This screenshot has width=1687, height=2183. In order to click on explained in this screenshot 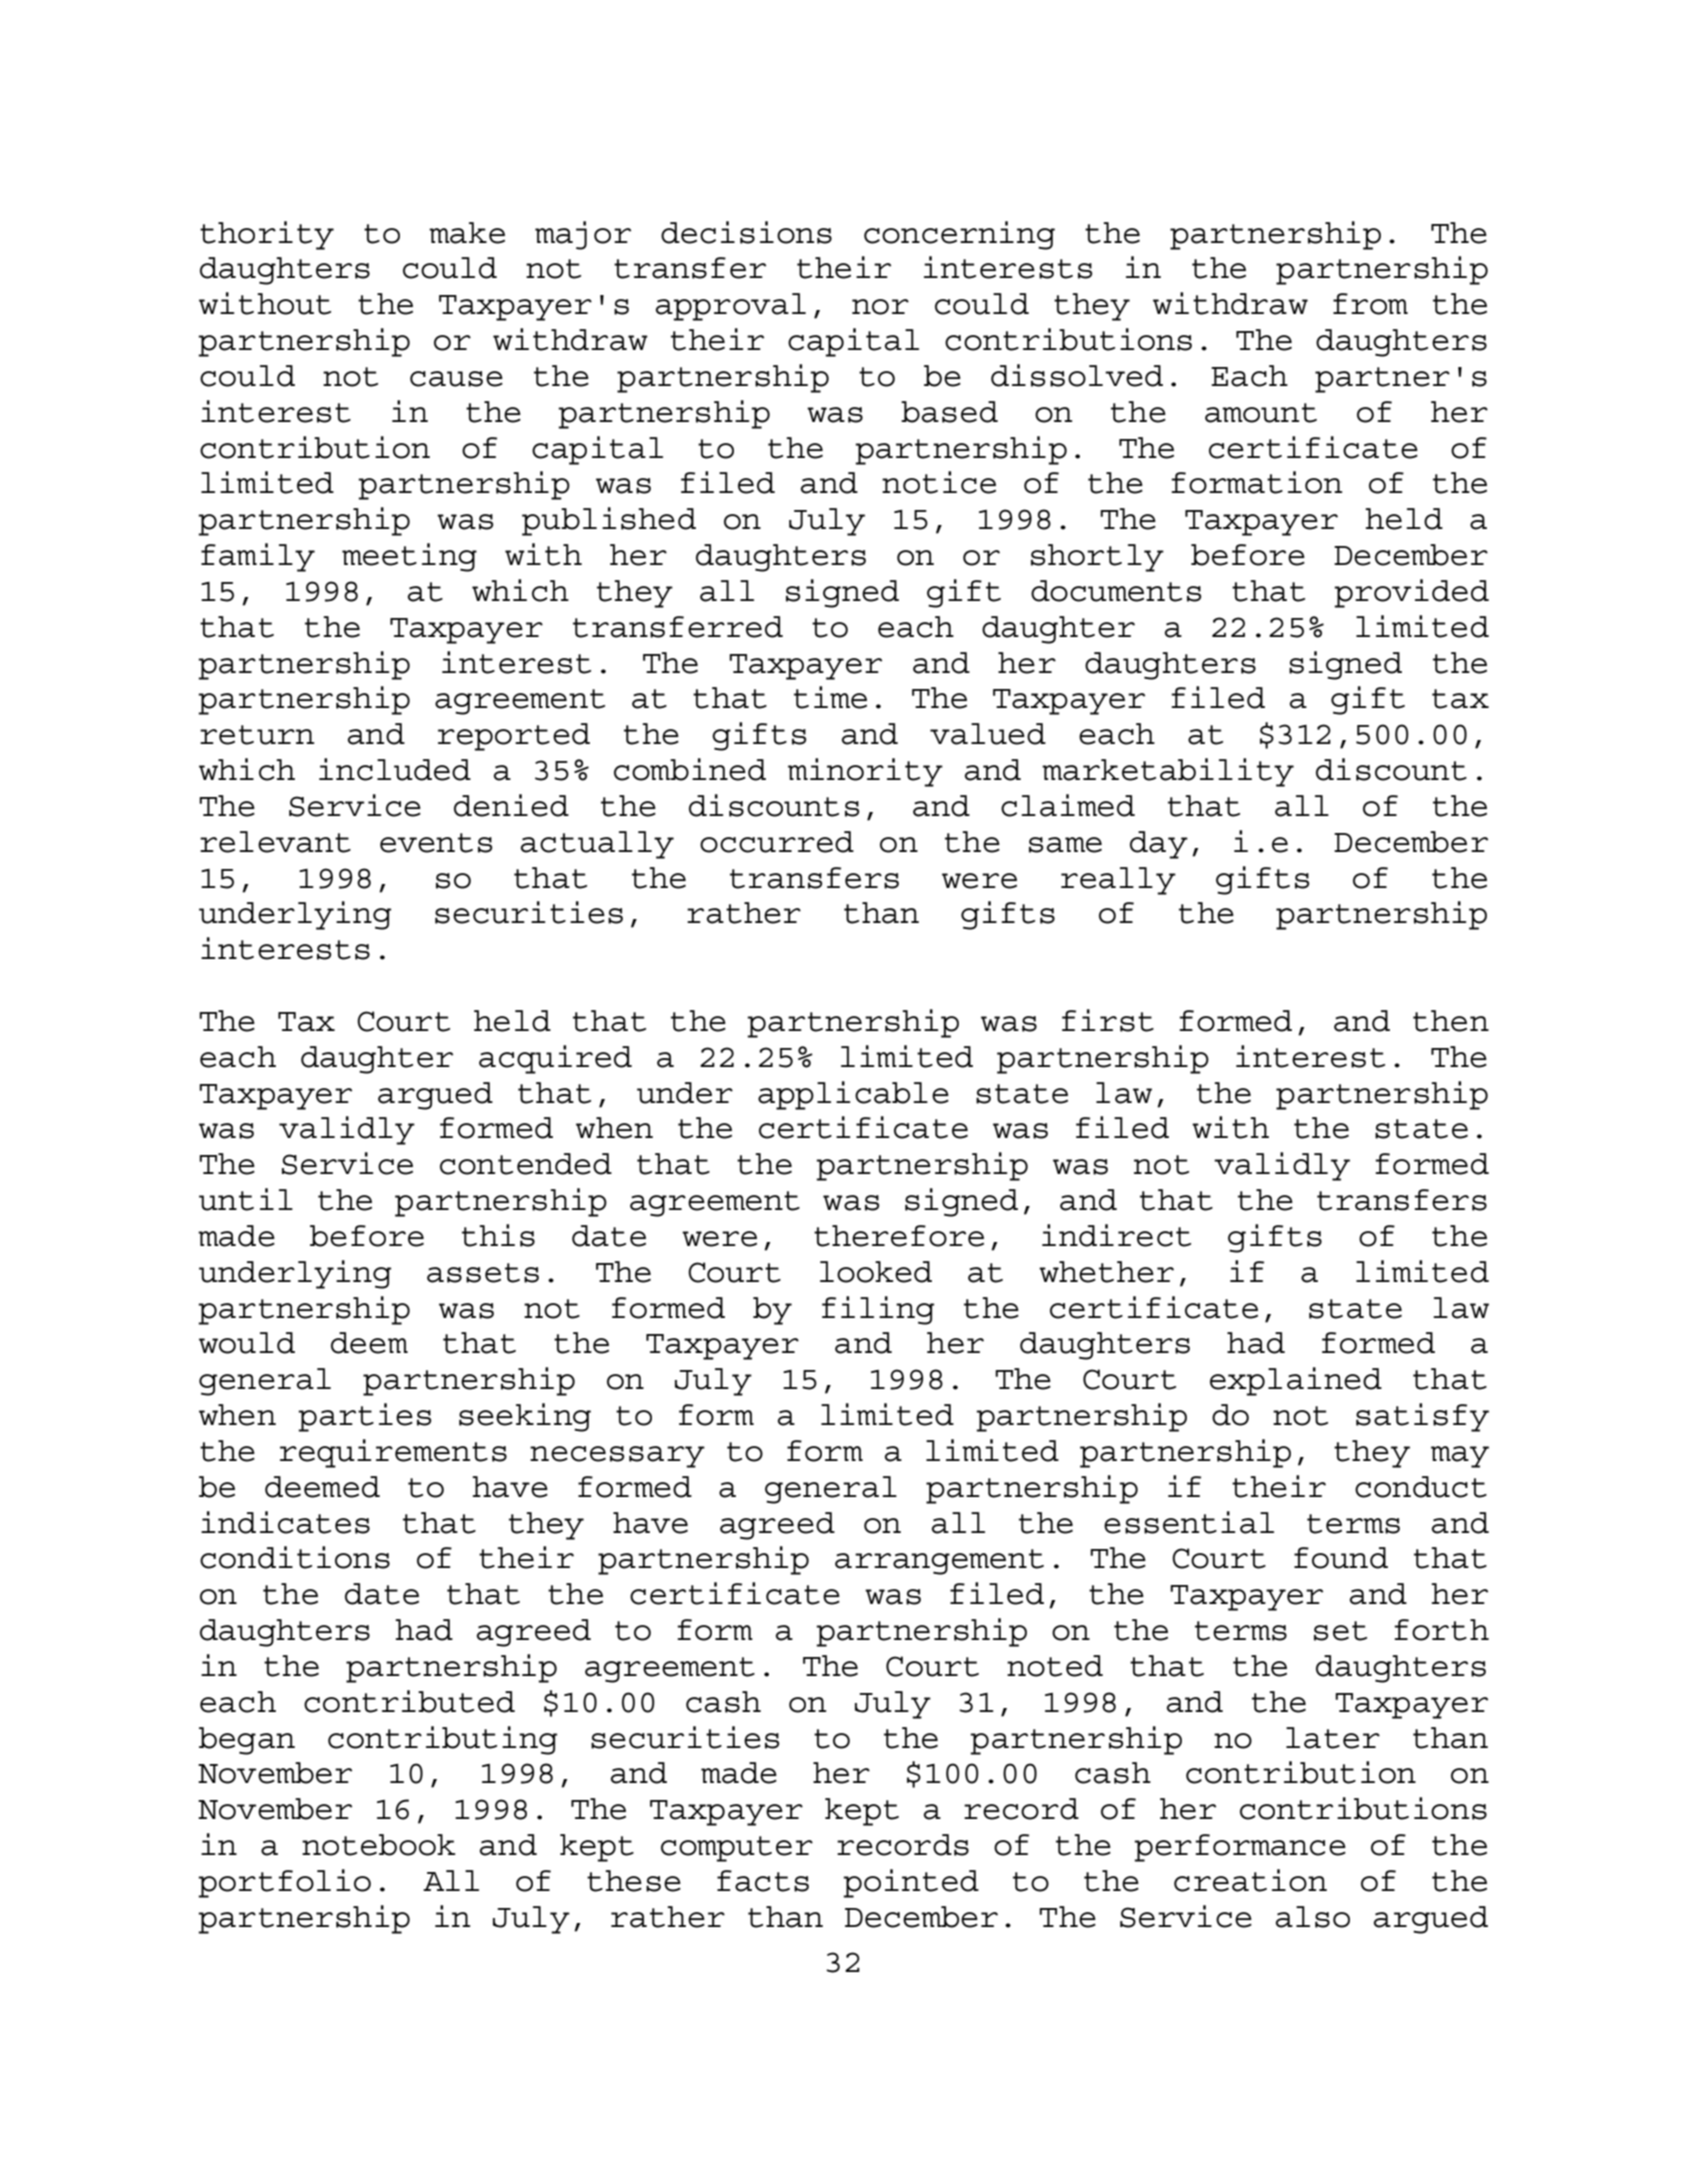, I will do `click(1296, 1381)`.
